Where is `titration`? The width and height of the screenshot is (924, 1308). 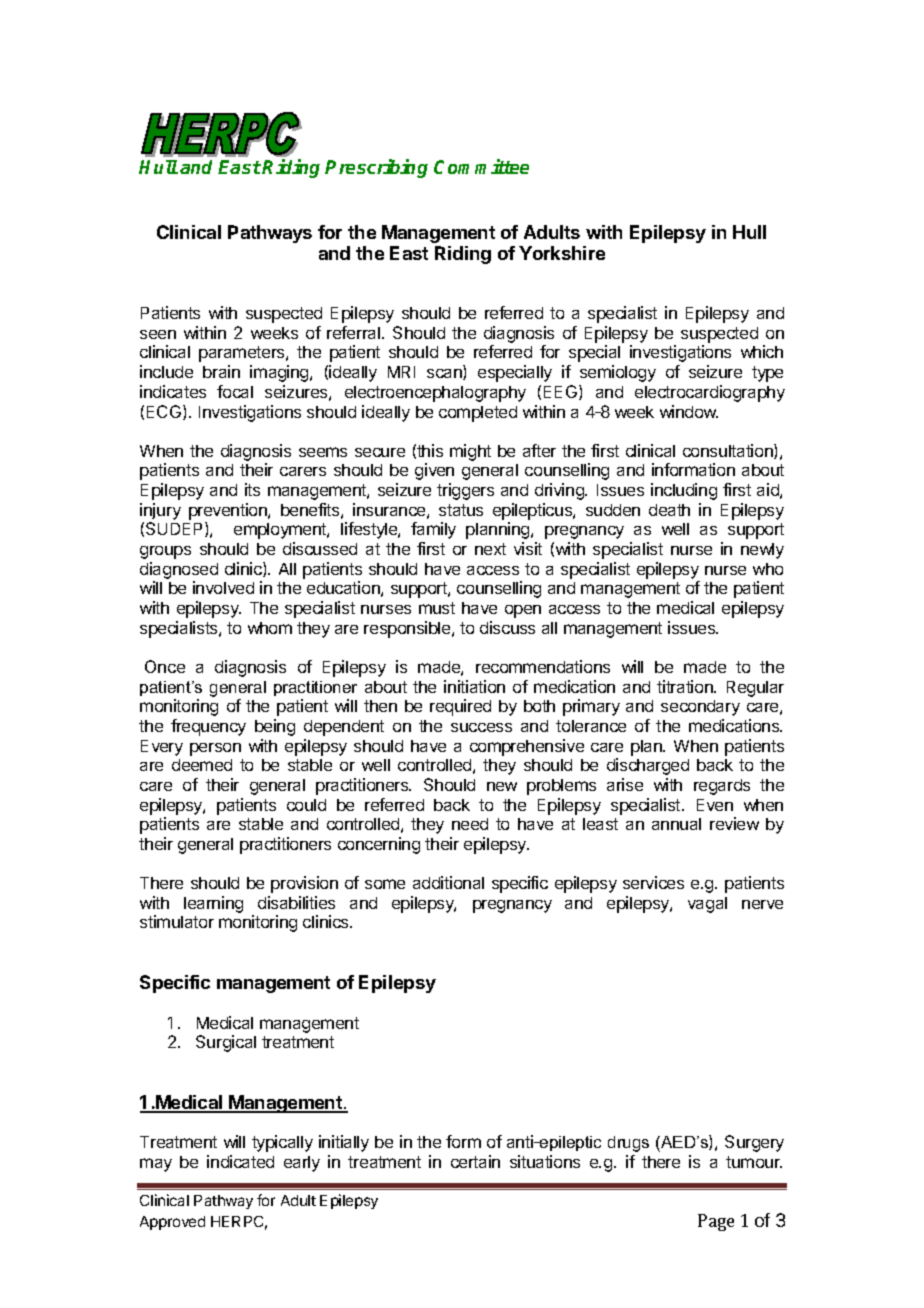
titration is located at coordinates (686, 686).
